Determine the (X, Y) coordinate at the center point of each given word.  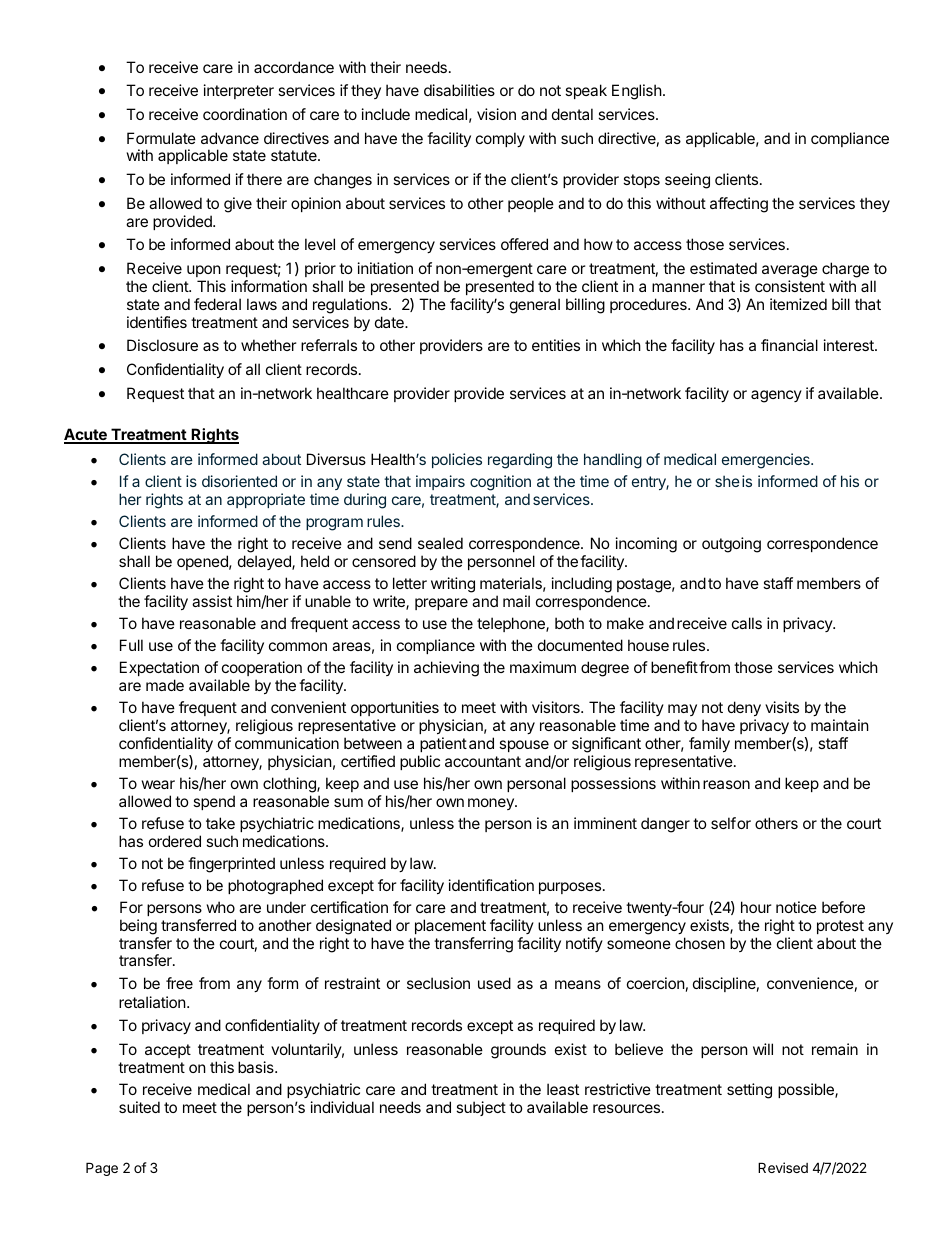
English (637, 92)
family (709, 744)
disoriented (239, 481)
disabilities (459, 90)
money (492, 804)
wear (158, 784)
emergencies (767, 461)
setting (749, 1091)
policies (457, 460)
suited (139, 1107)
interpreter (239, 91)
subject (481, 1108)
